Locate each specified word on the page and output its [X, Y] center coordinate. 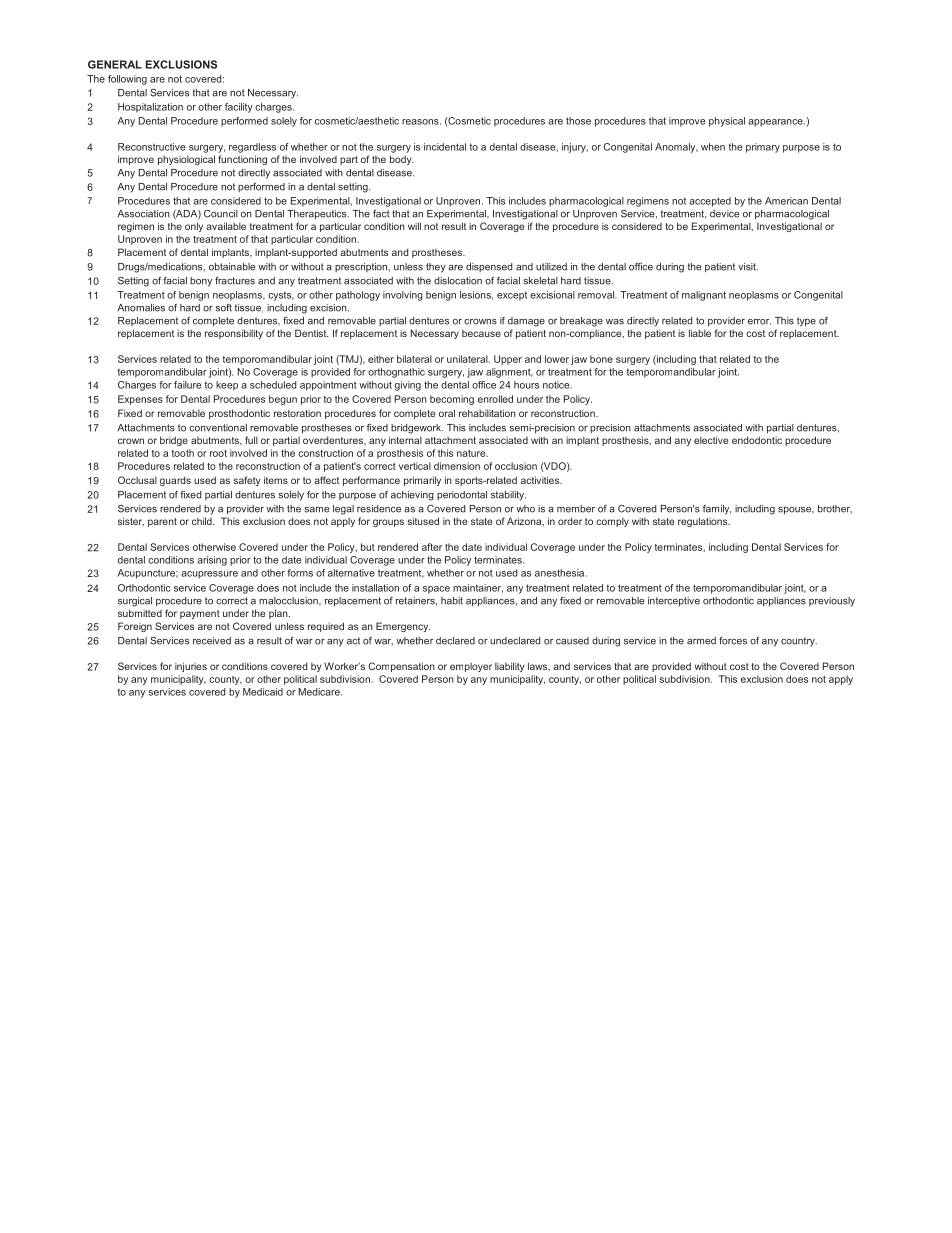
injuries [191, 667]
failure [188, 385]
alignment [509, 373]
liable [700, 333]
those [578, 121]
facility [239, 108]
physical [727, 122]
